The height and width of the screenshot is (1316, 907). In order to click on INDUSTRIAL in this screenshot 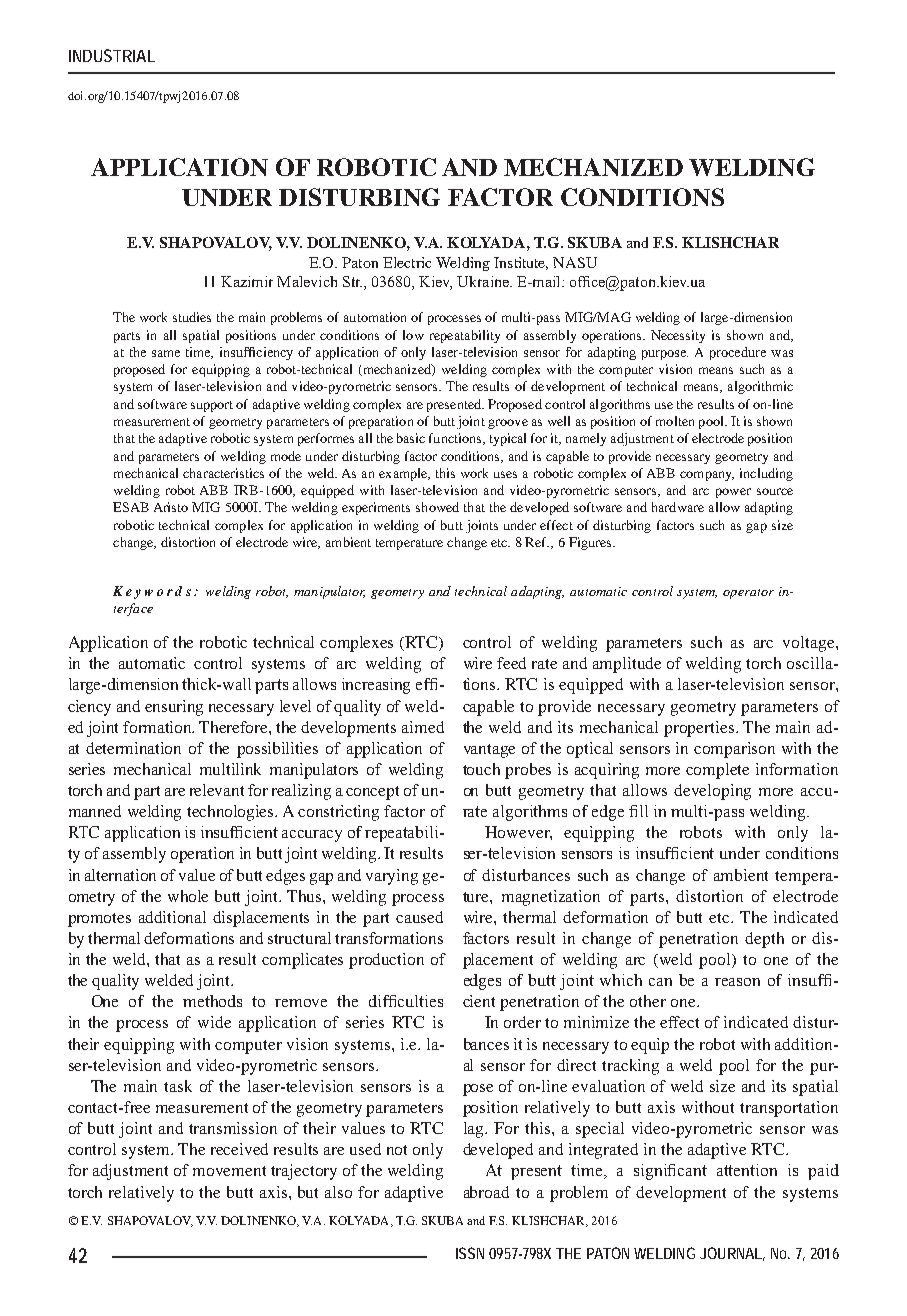, I will do `click(112, 55)`.
